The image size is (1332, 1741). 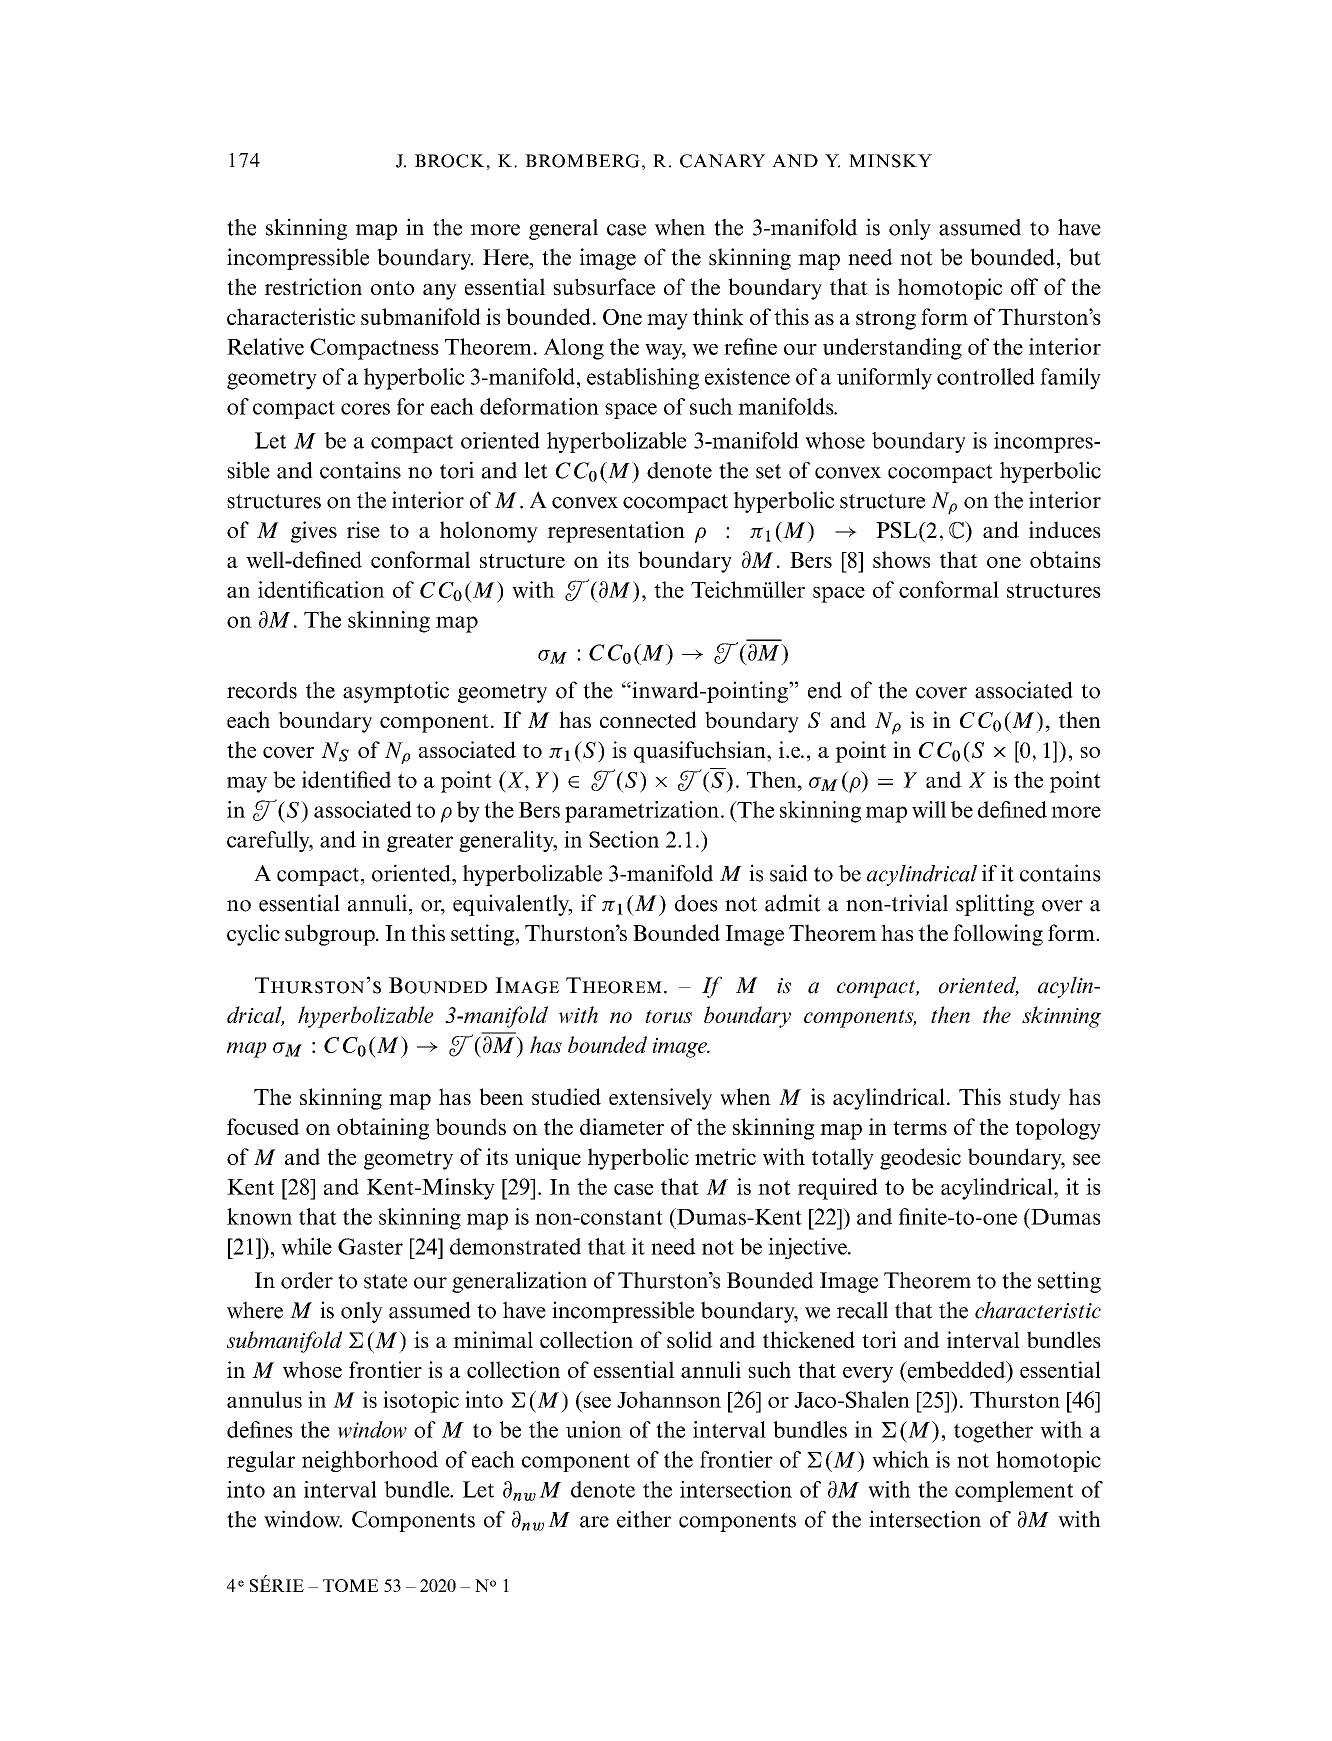 I want to click on subgroup, so click(x=331, y=935).
